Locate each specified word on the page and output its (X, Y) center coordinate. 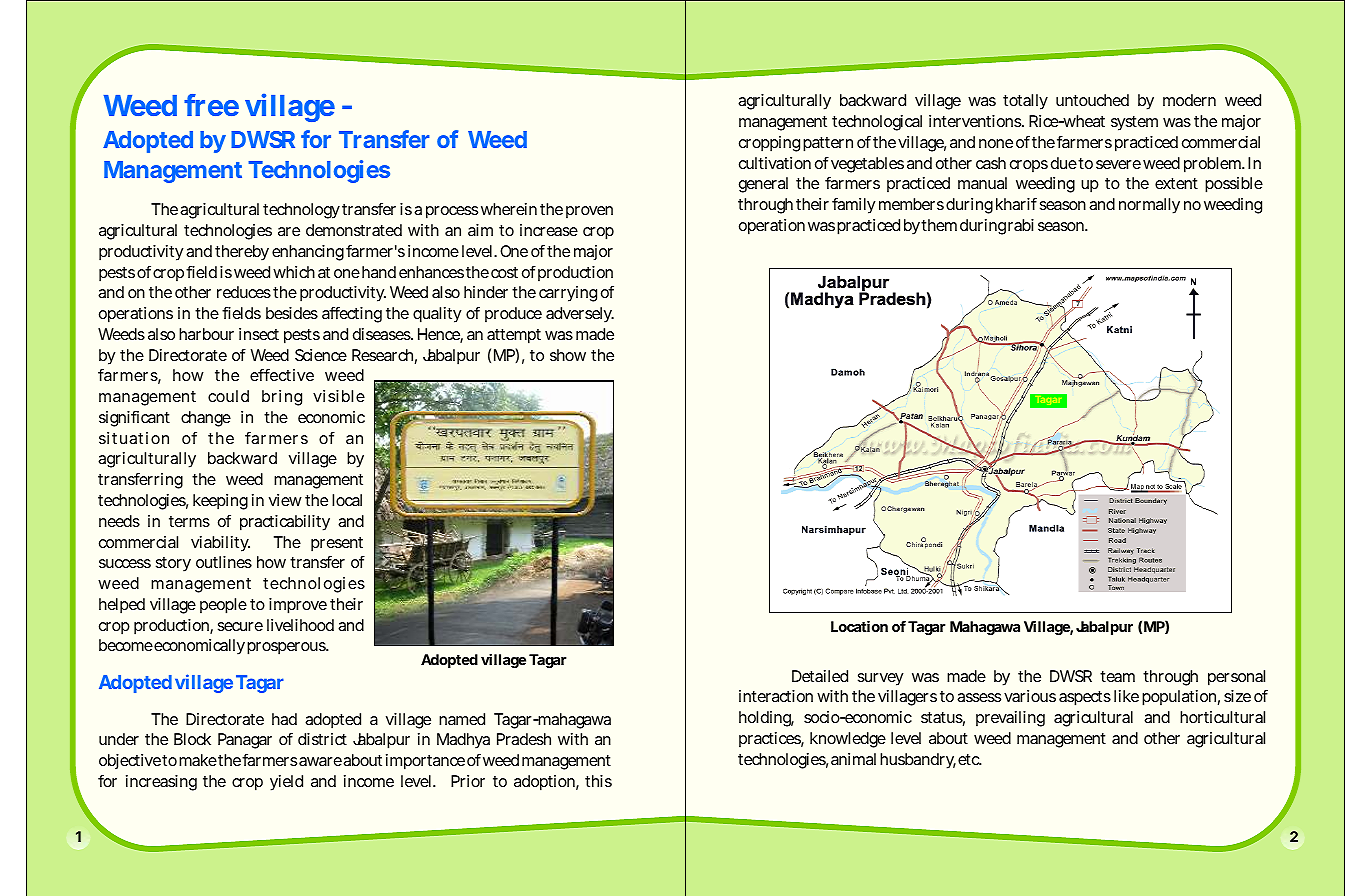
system (1134, 123)
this (598, 781)
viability (220, 544)
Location (859, 626)
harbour (206, 334)
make (198, 760)
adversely (580, 315)
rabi (1021, 225)
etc (969, 759)
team (1117, 676)
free (211, 105)
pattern (828, 144)
